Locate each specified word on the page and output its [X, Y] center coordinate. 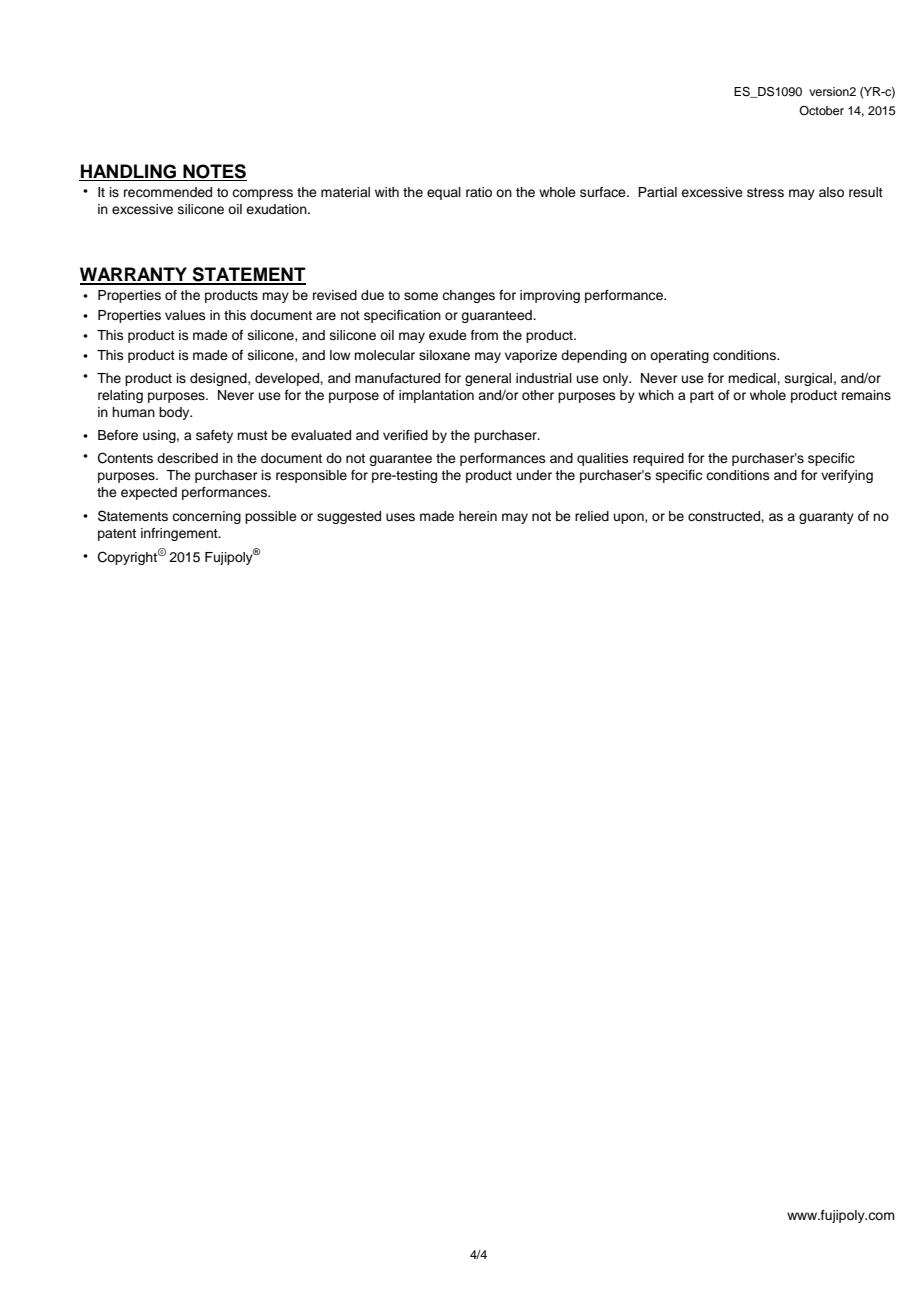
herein [478, 516]
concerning [206, 517]
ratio [479, 192]
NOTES [214, 172]
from [484, 335]
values [185, 315]
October [821, 110]
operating [679, 356]
